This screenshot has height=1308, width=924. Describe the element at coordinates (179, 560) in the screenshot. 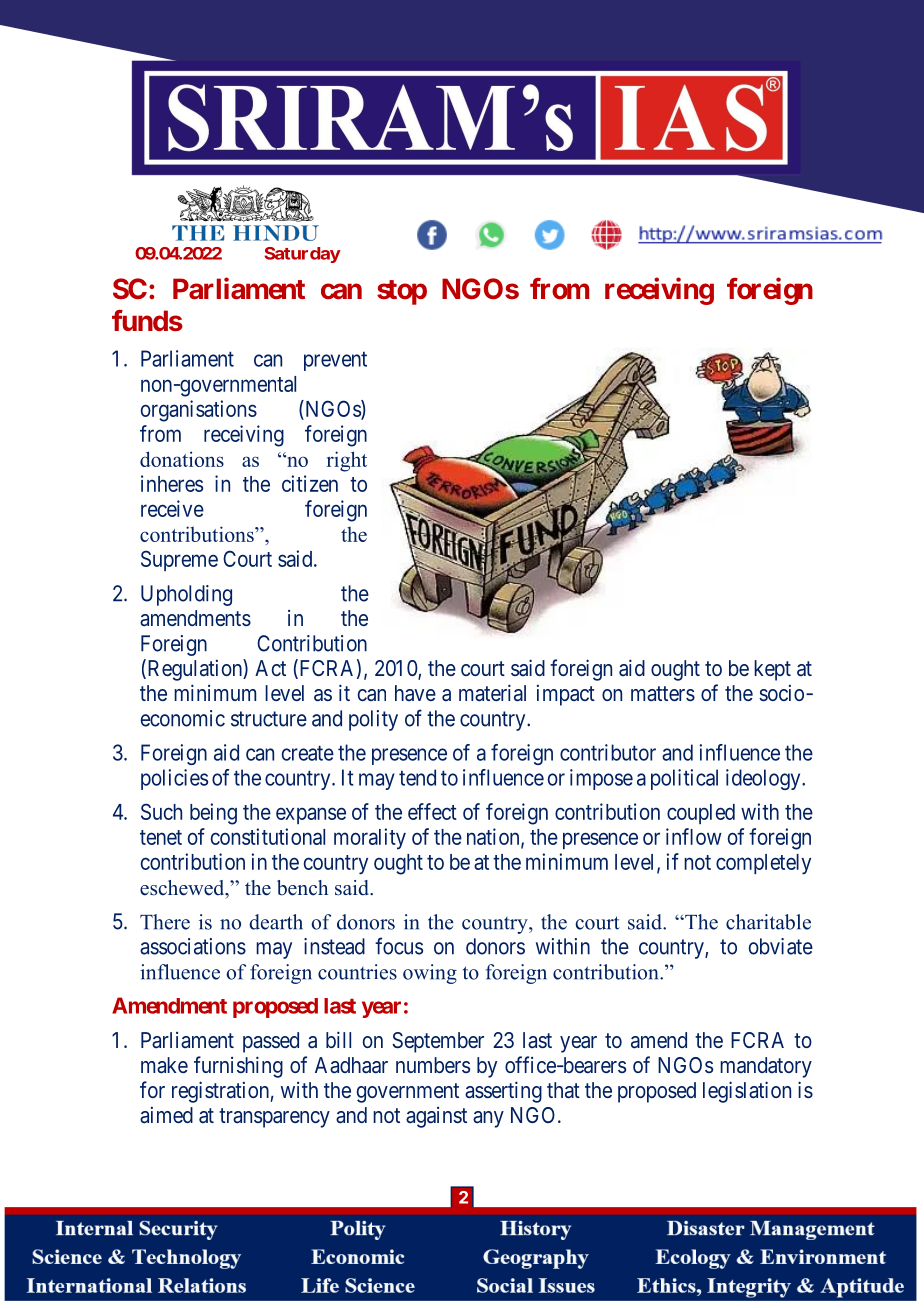

I see `Supreme` at that location.
